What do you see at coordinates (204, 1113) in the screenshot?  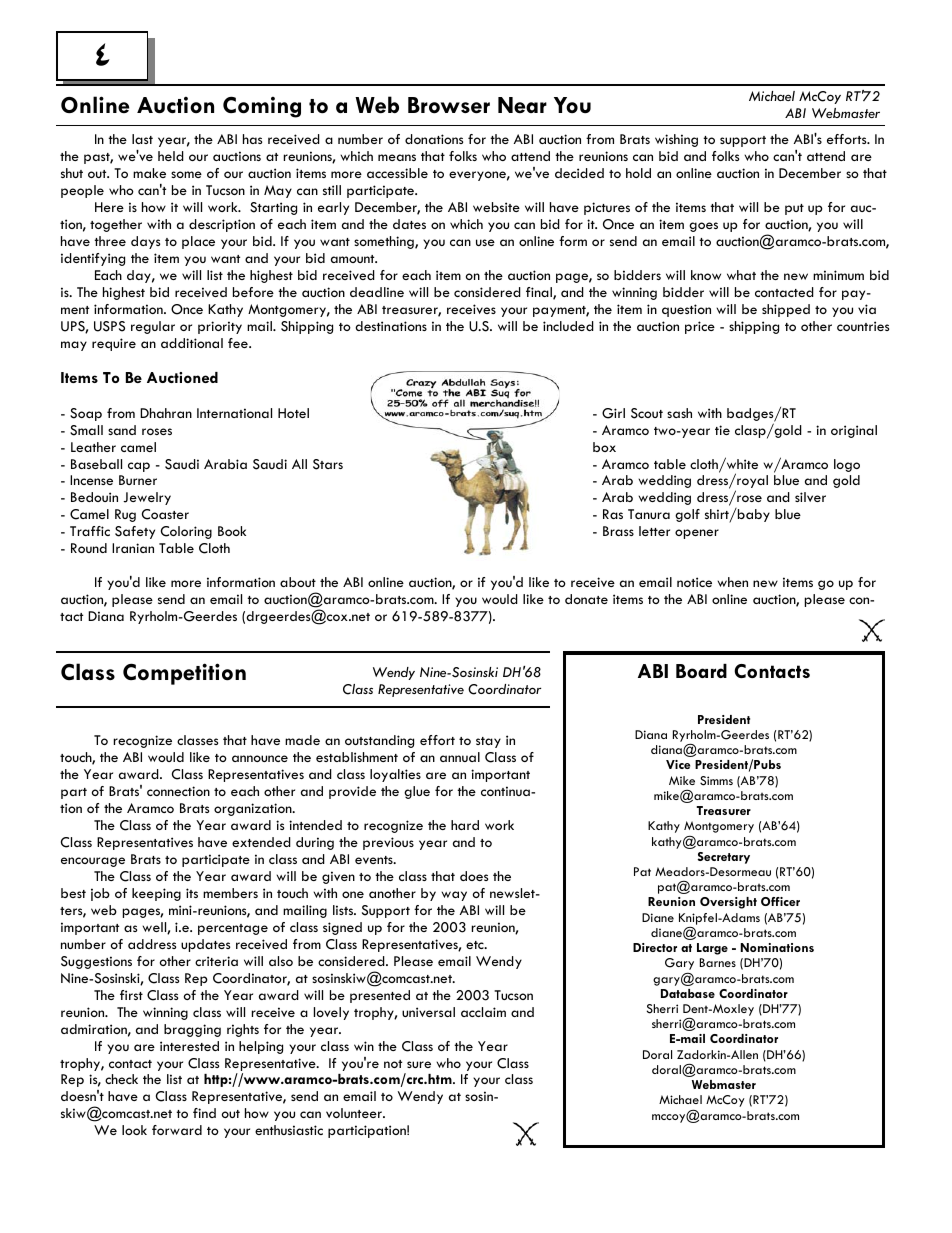 I see `find` at bounding box center [204, 1113].
